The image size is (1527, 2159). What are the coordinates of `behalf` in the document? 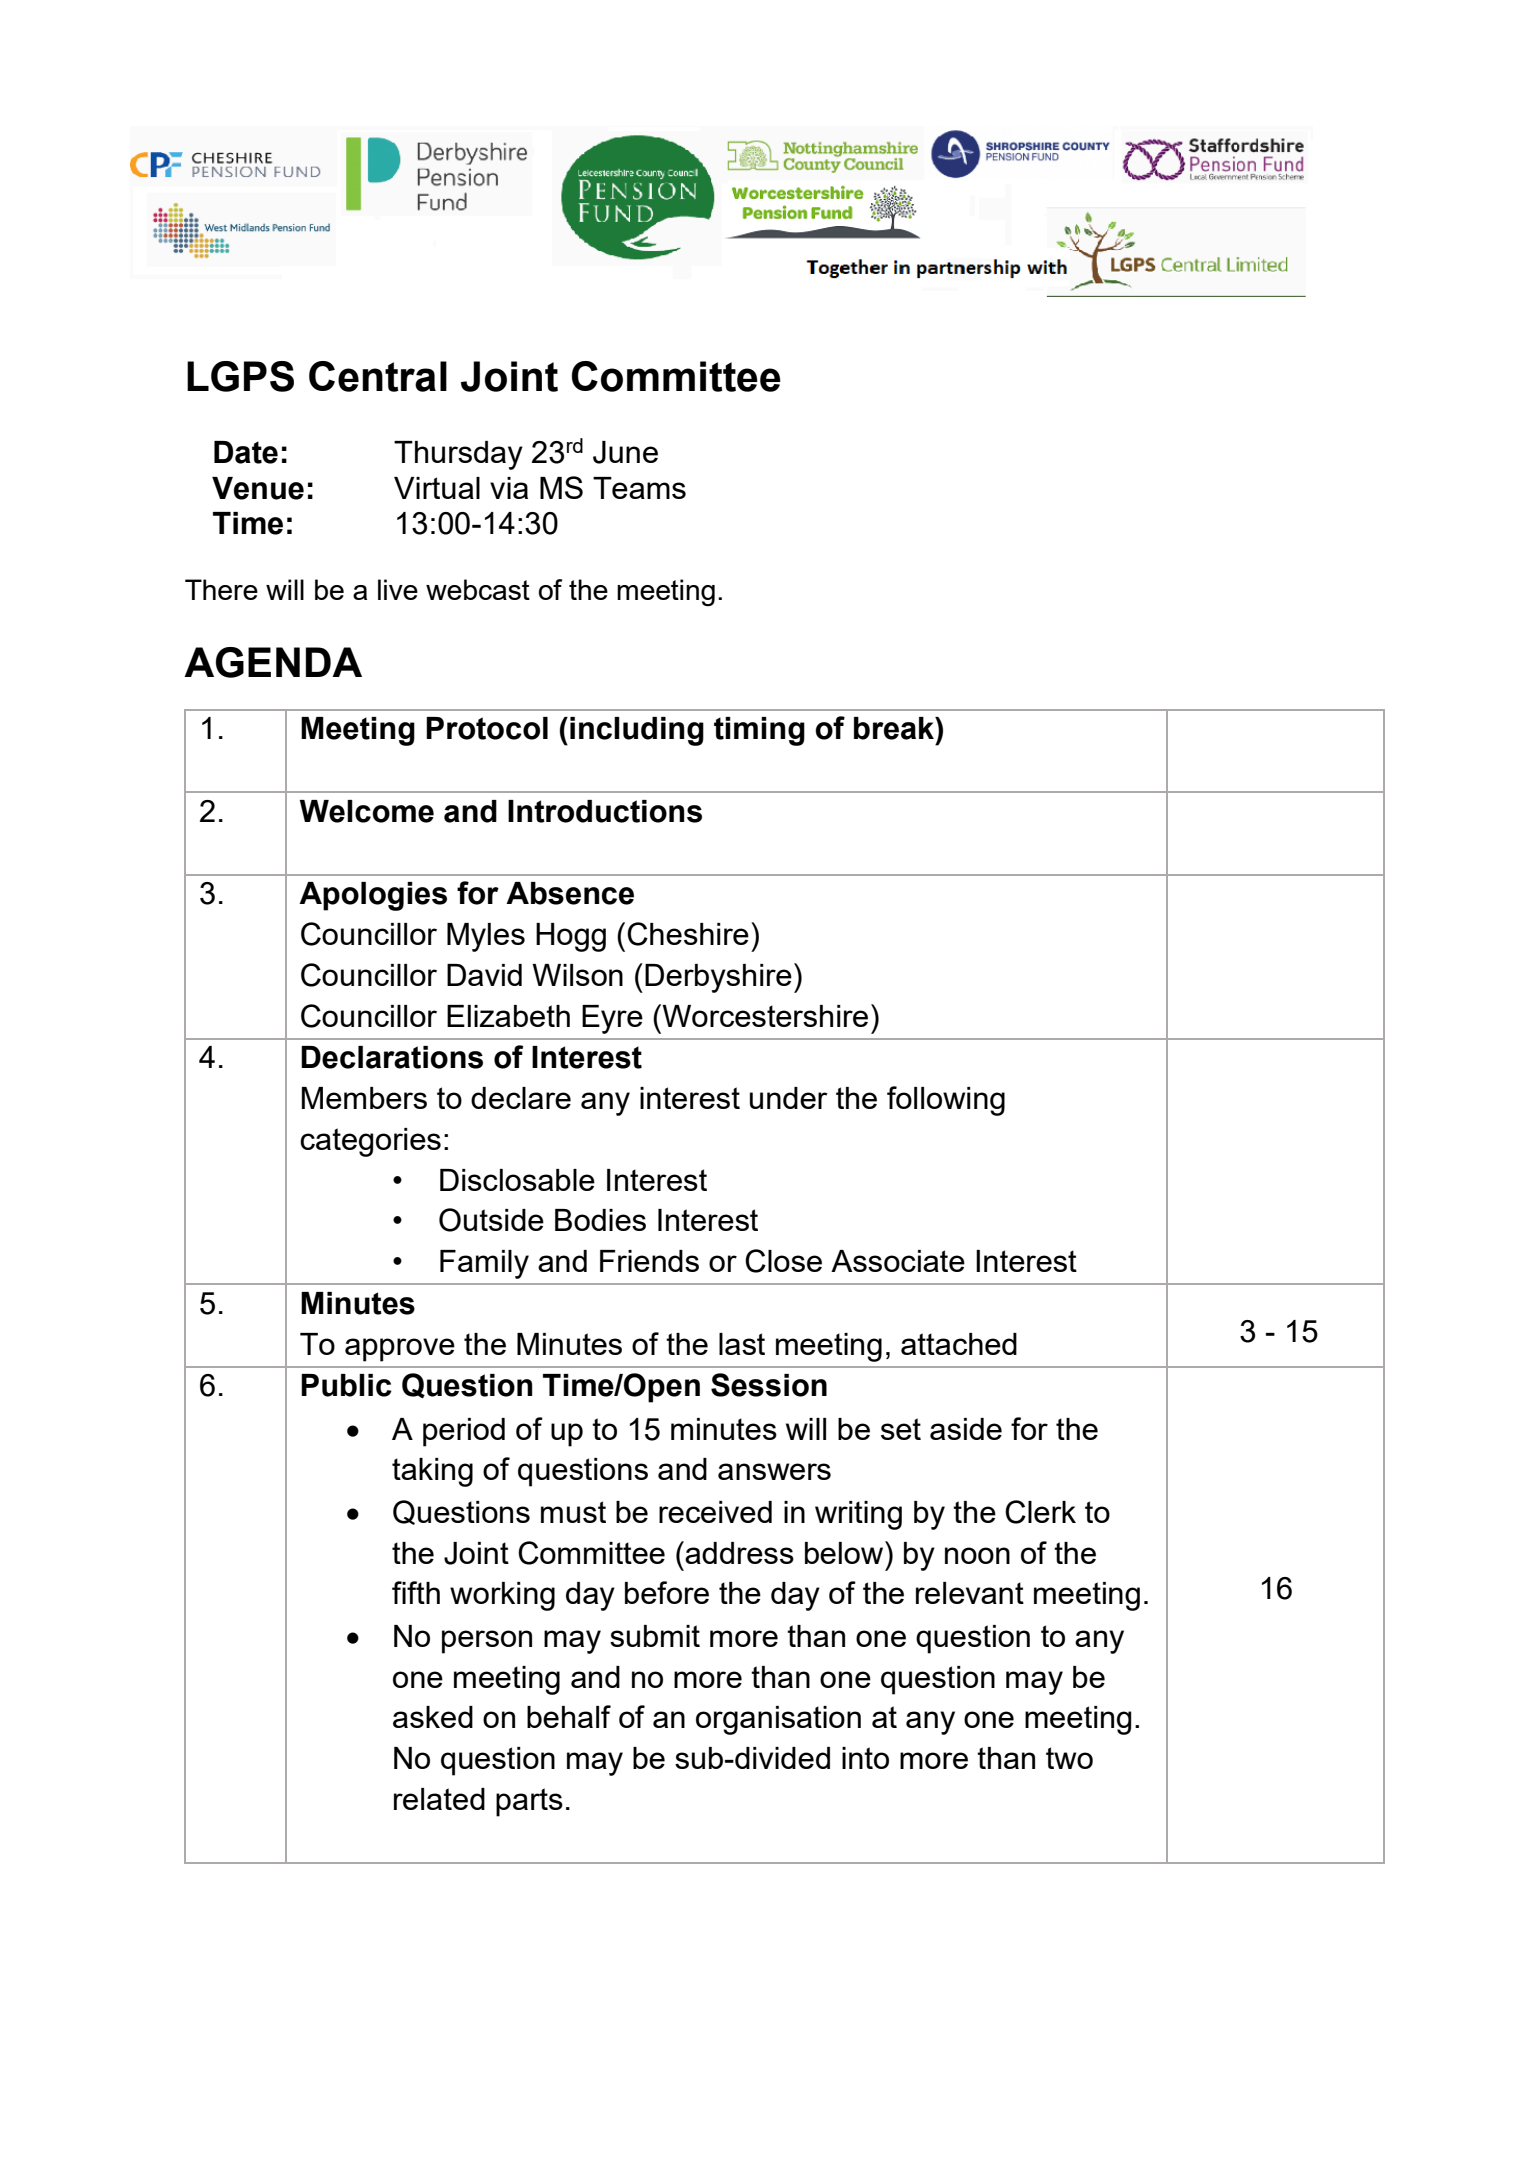 It's located at (569, 1716).
